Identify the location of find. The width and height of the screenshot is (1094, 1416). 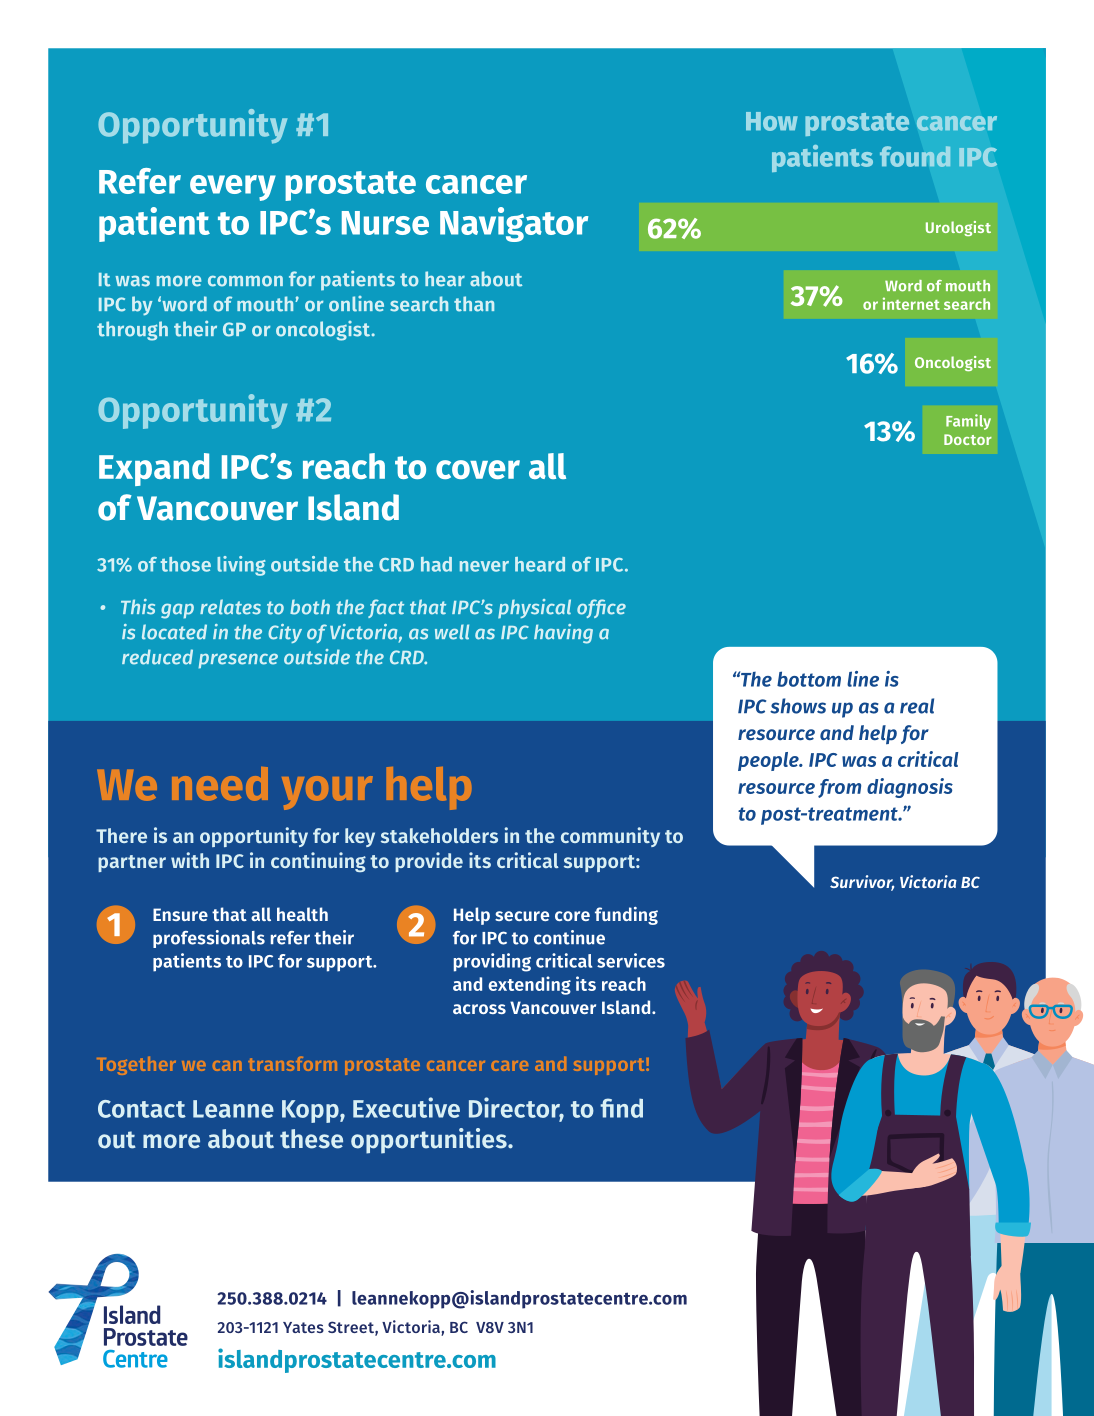
(621, 1108).
